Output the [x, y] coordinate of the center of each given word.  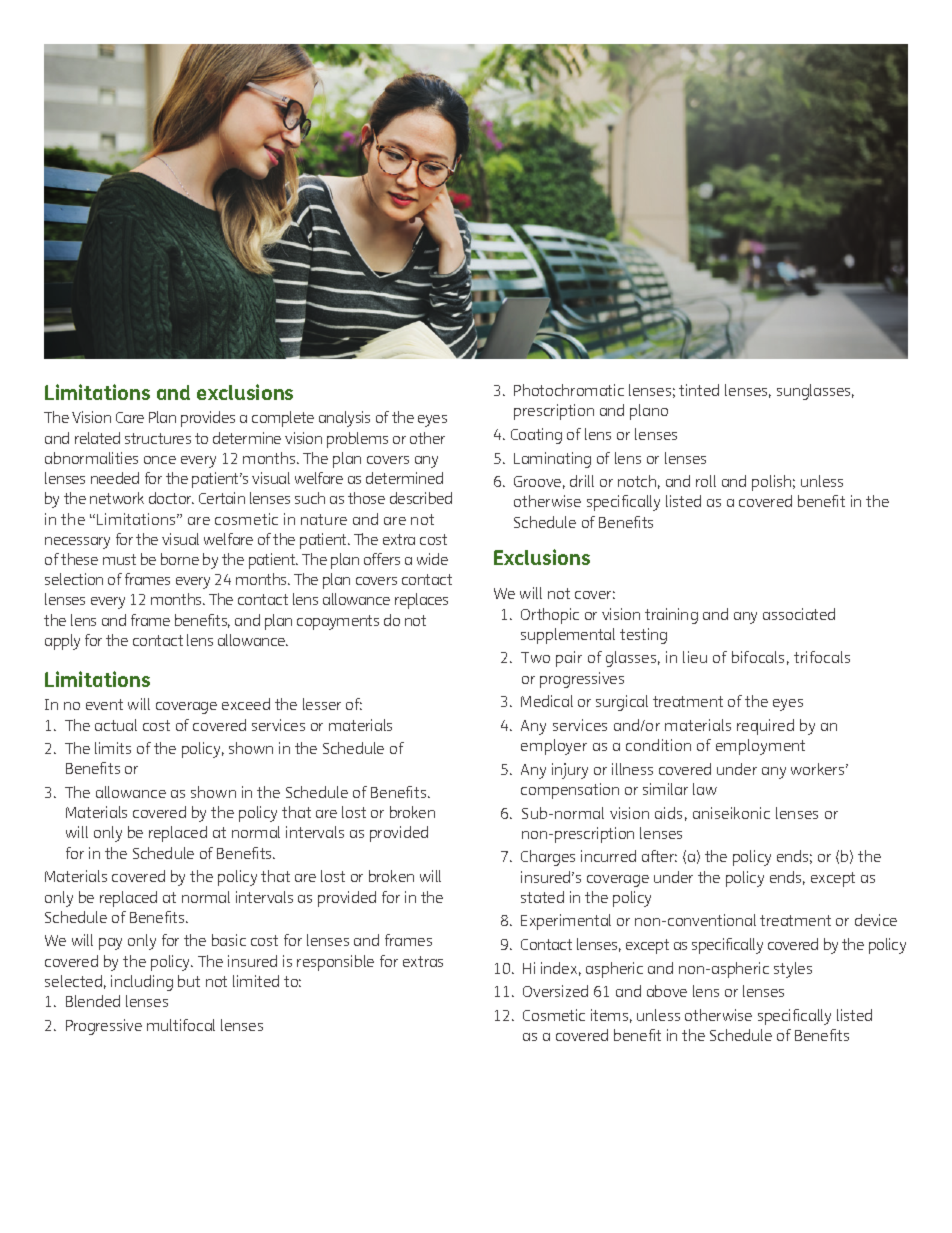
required [765, 727]
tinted [699, 390]
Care [130, 417]
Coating [536, 436]
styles [793, 970]
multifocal [181, 1025]
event [104, 704]
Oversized [555, 991]
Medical [547, 701]
